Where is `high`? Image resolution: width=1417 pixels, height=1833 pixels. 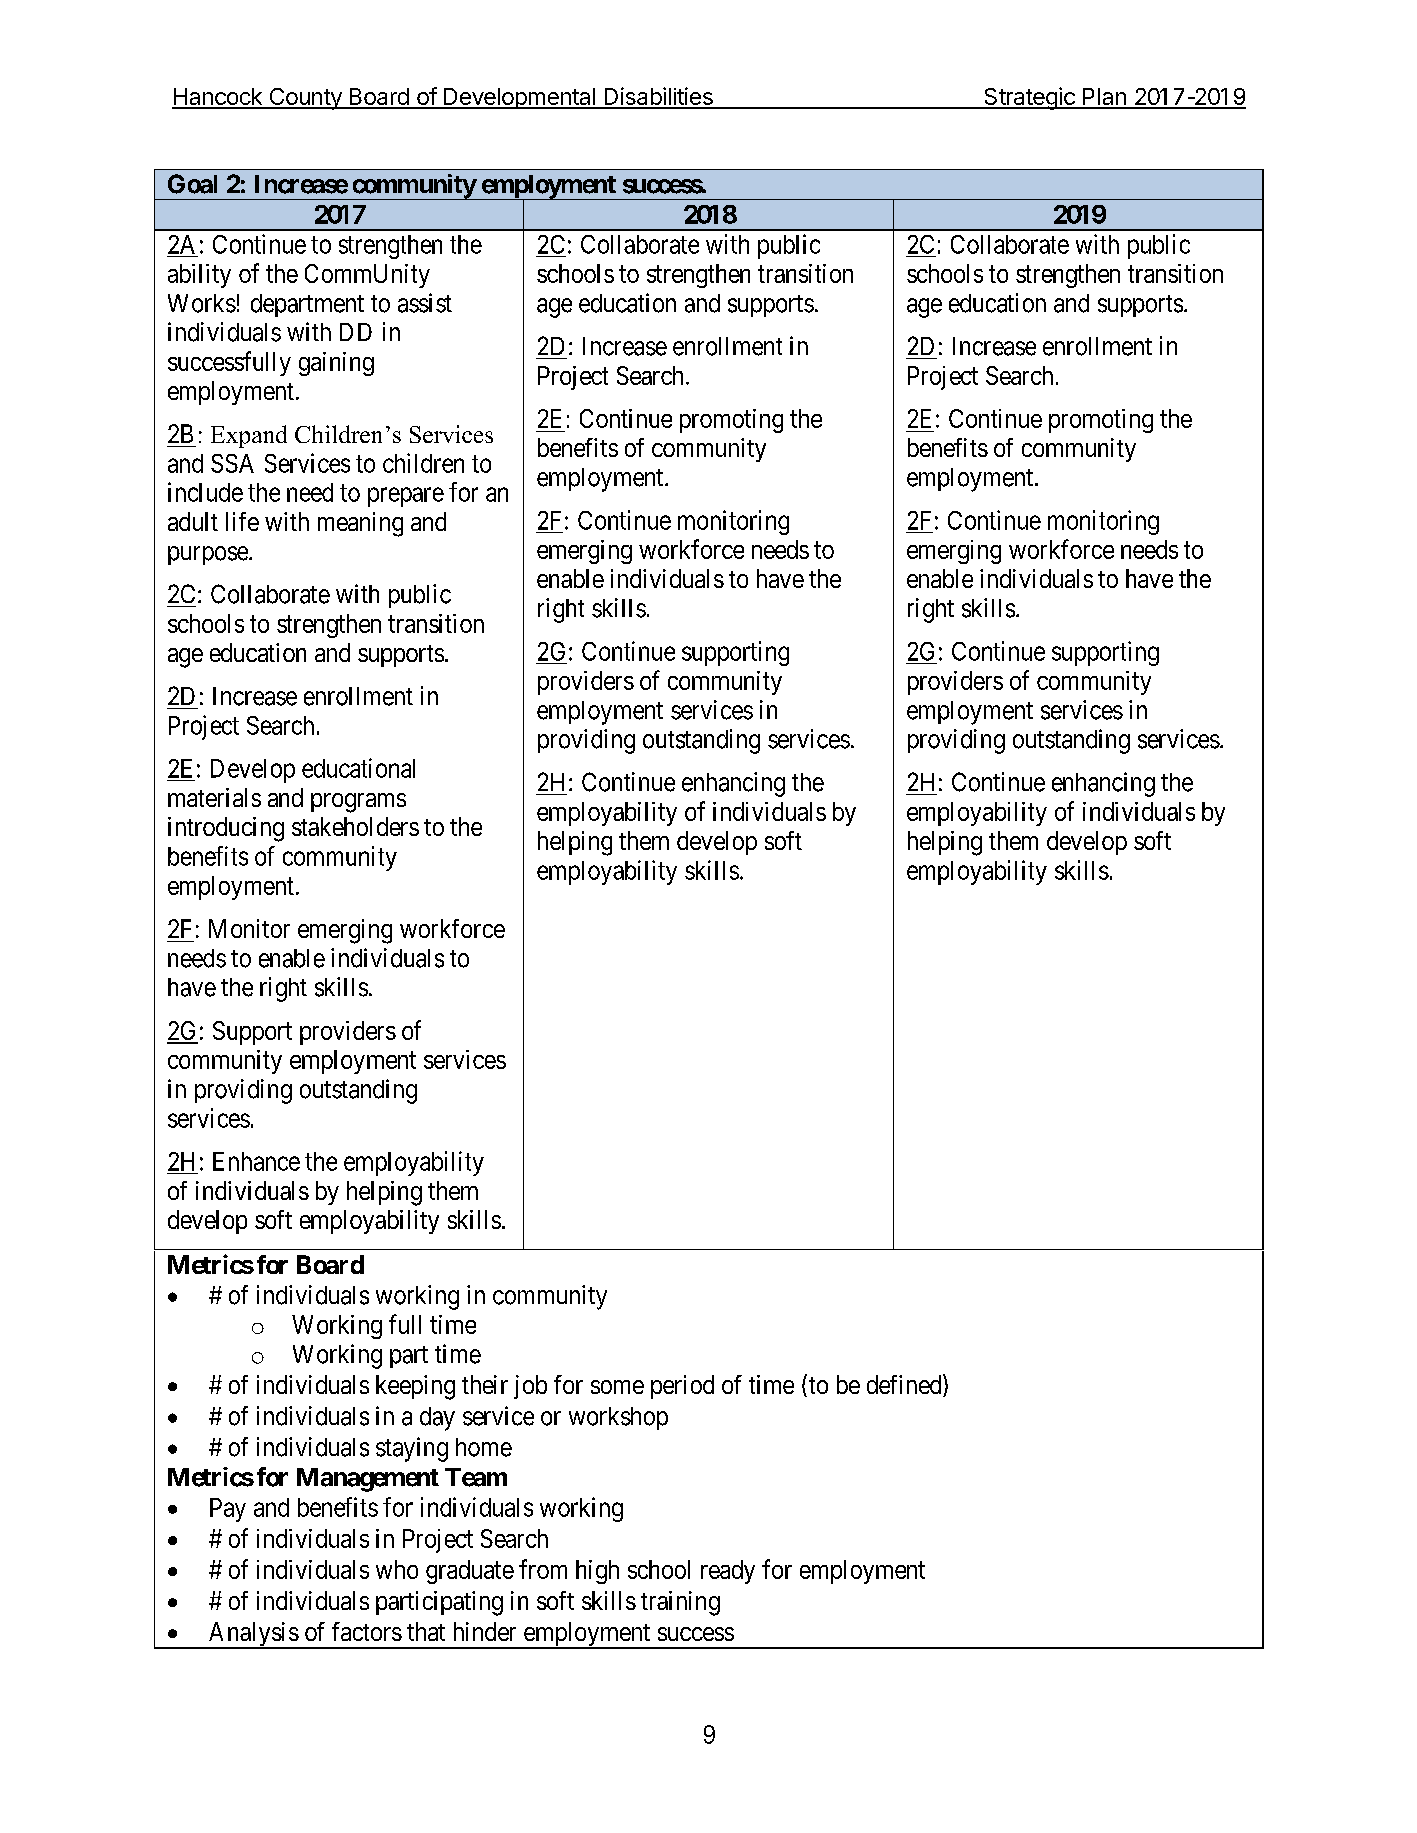 high is located at coordinates (597, 1572).
